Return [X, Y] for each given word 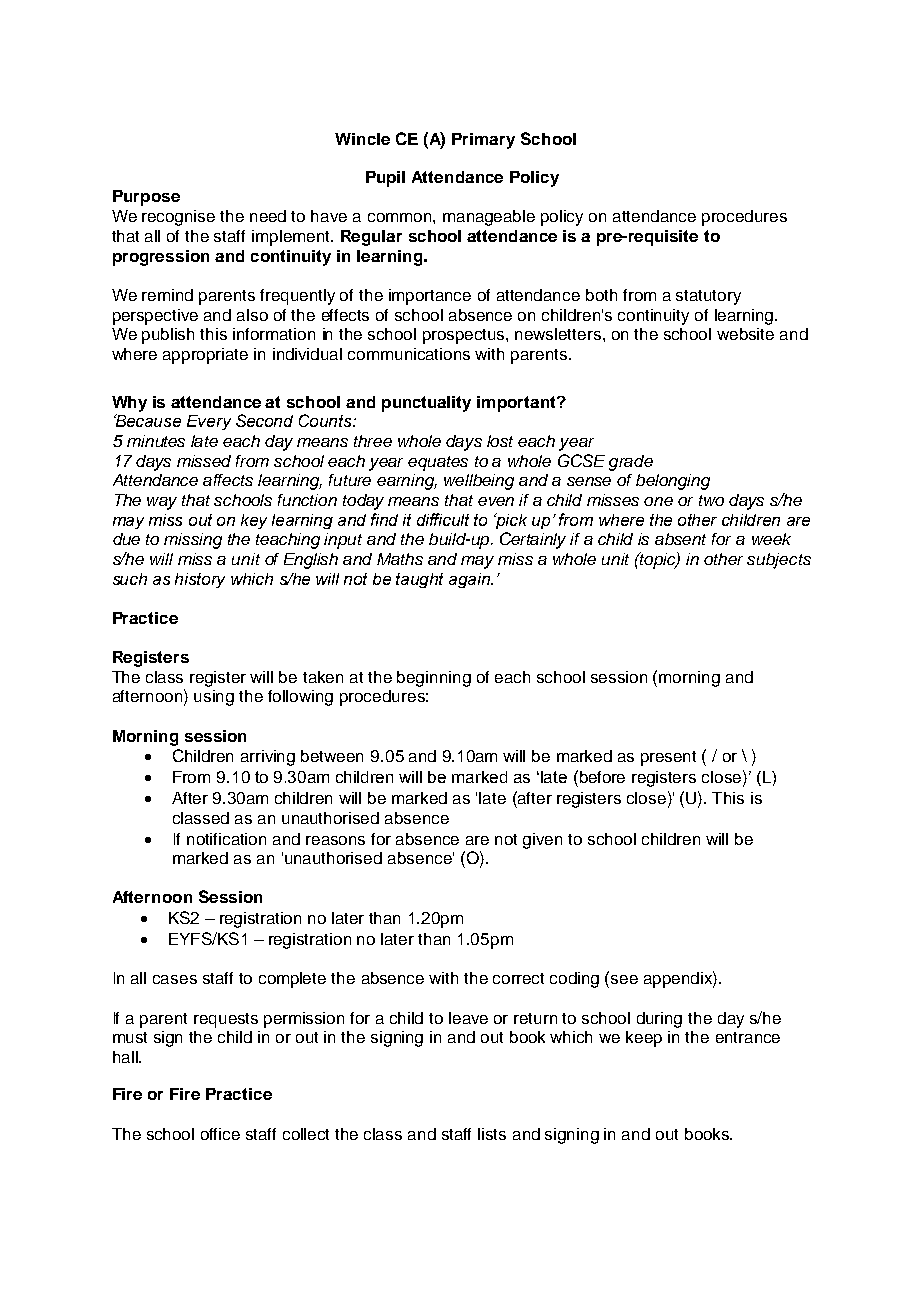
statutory [708, 297]
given [542, 841]
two [711, 500]
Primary [483, 141]
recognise [178, 218]
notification [226, 839]
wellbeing [479, 482]
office [220, 1134]
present [668, 758]
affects [228, 480]
